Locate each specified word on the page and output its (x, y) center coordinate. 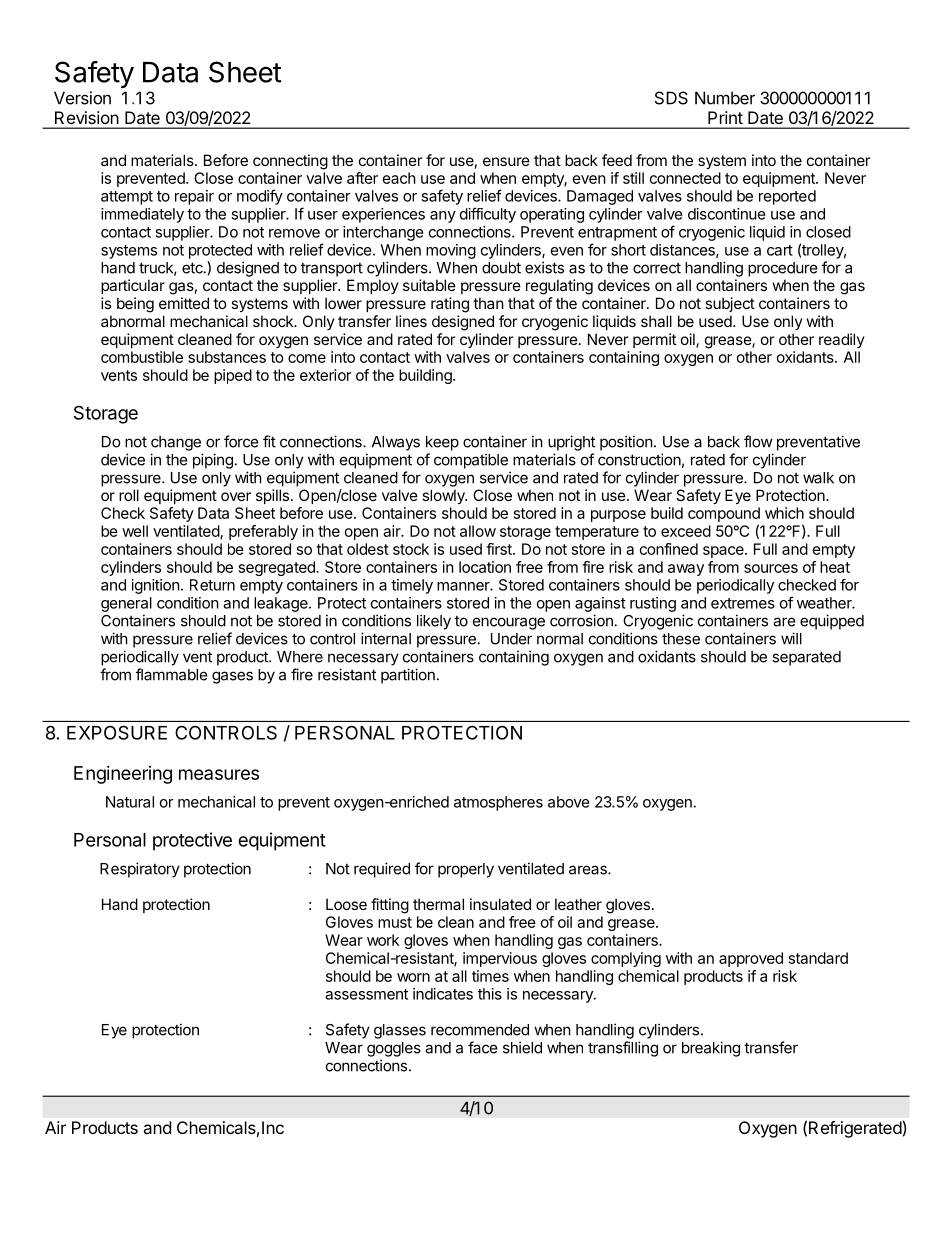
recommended (480, 1030)
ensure (506, 161)
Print (725, 117)
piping (213, 461)
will (791, 638)
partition (408, 676)
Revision (86, 117)
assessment (366, 994)
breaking (711, 1049)
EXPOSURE (117, 732)
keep (442, 443)
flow (758, 441)
